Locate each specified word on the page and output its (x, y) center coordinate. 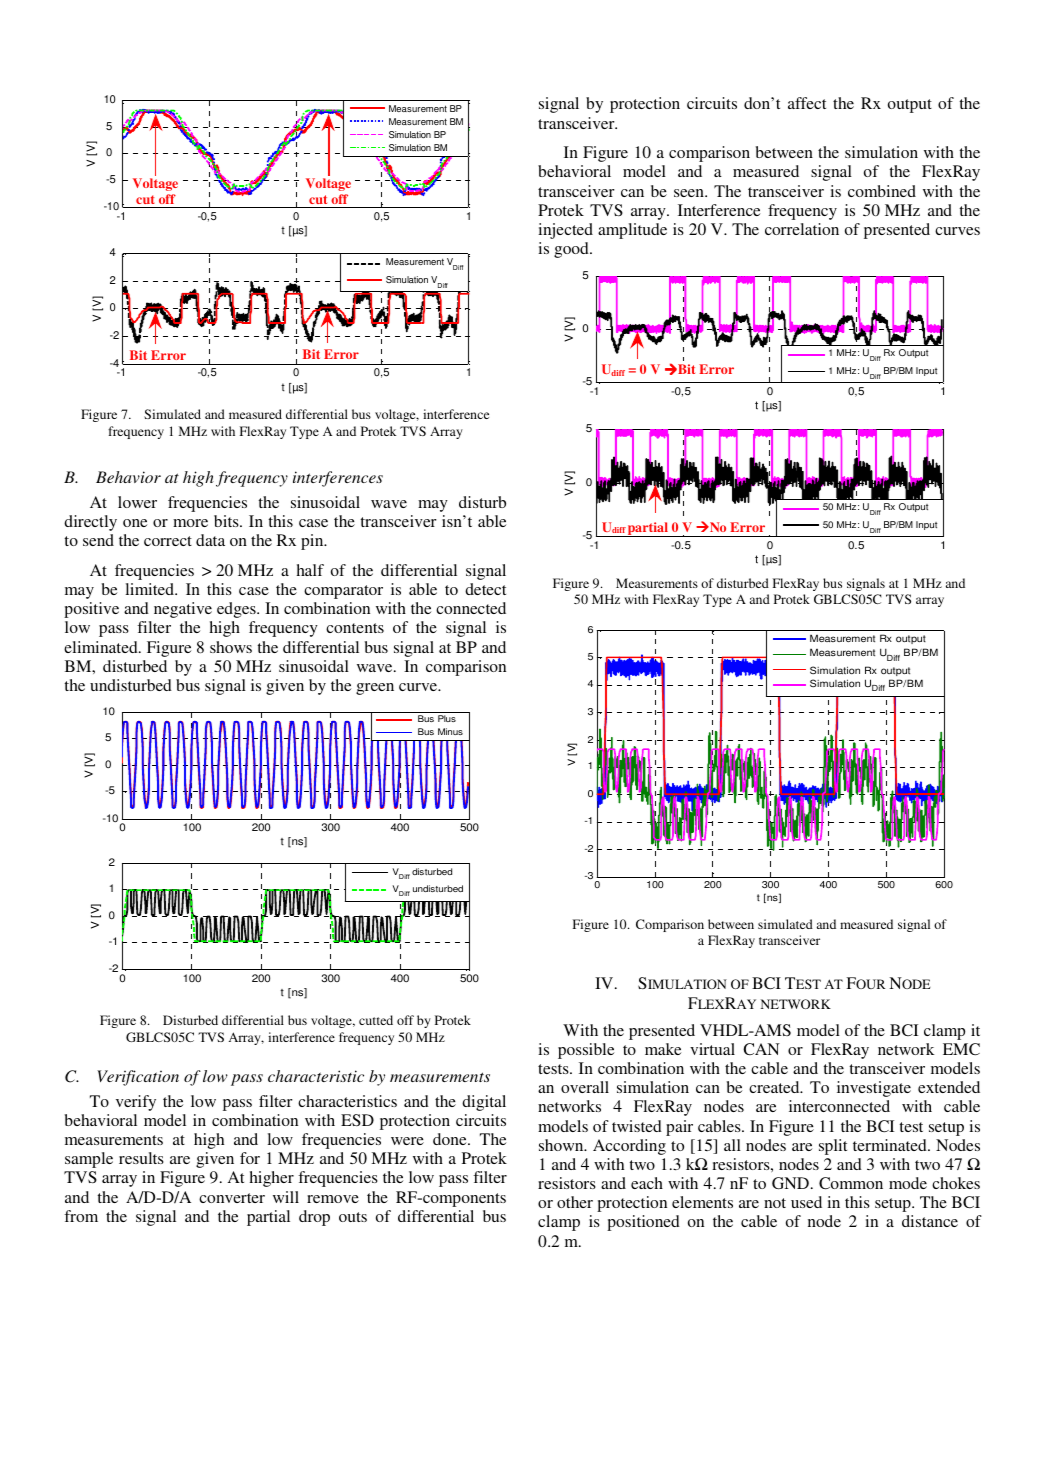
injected (565, 231)
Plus (447, 718)
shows (231, 647)
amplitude (632, 231)
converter (232, 1198)
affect (807, 103)
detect (485, 589)
